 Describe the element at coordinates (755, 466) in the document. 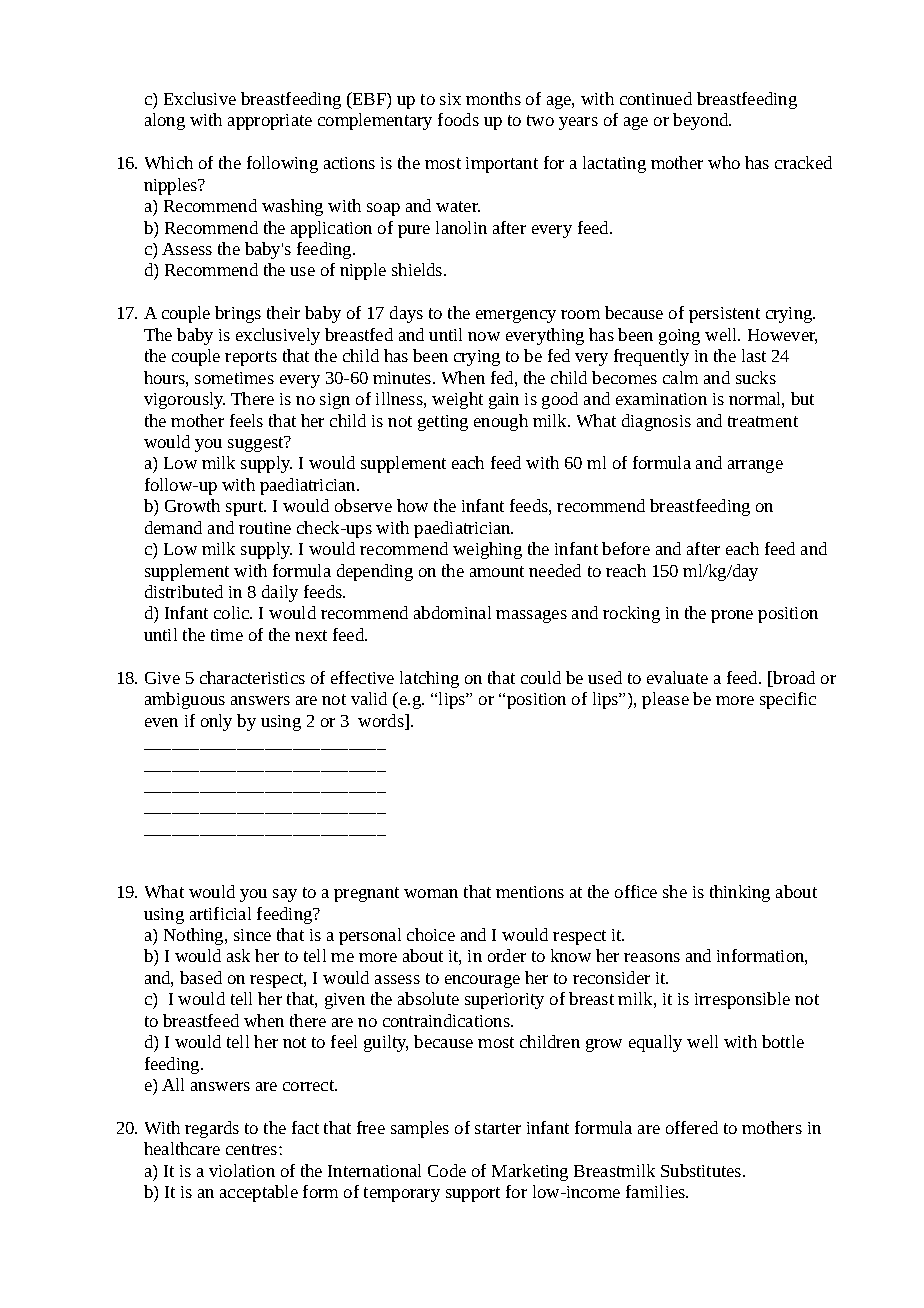

I see `arrange` at that location.
